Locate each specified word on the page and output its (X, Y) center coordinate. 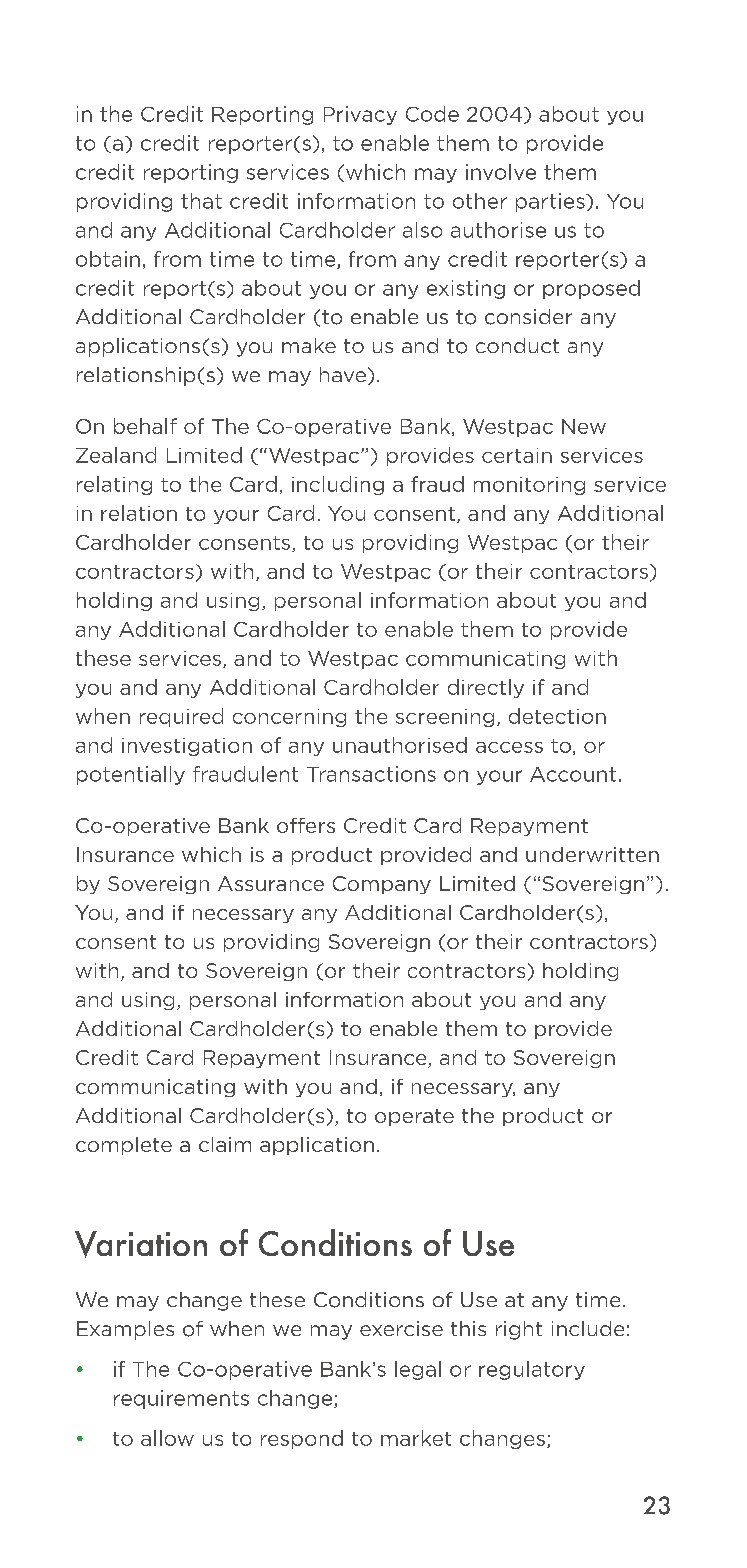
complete (124, 1146)
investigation (187, 747)
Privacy (360, 115)
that (201, 201)
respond (302, 1439)
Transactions (371, 774)
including (338, 485)
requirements (181, 1399)
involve (501, 172)
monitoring (529, 486)
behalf (145, 426)
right (519, 1330)
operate (414, 1117)
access (509, 747)
